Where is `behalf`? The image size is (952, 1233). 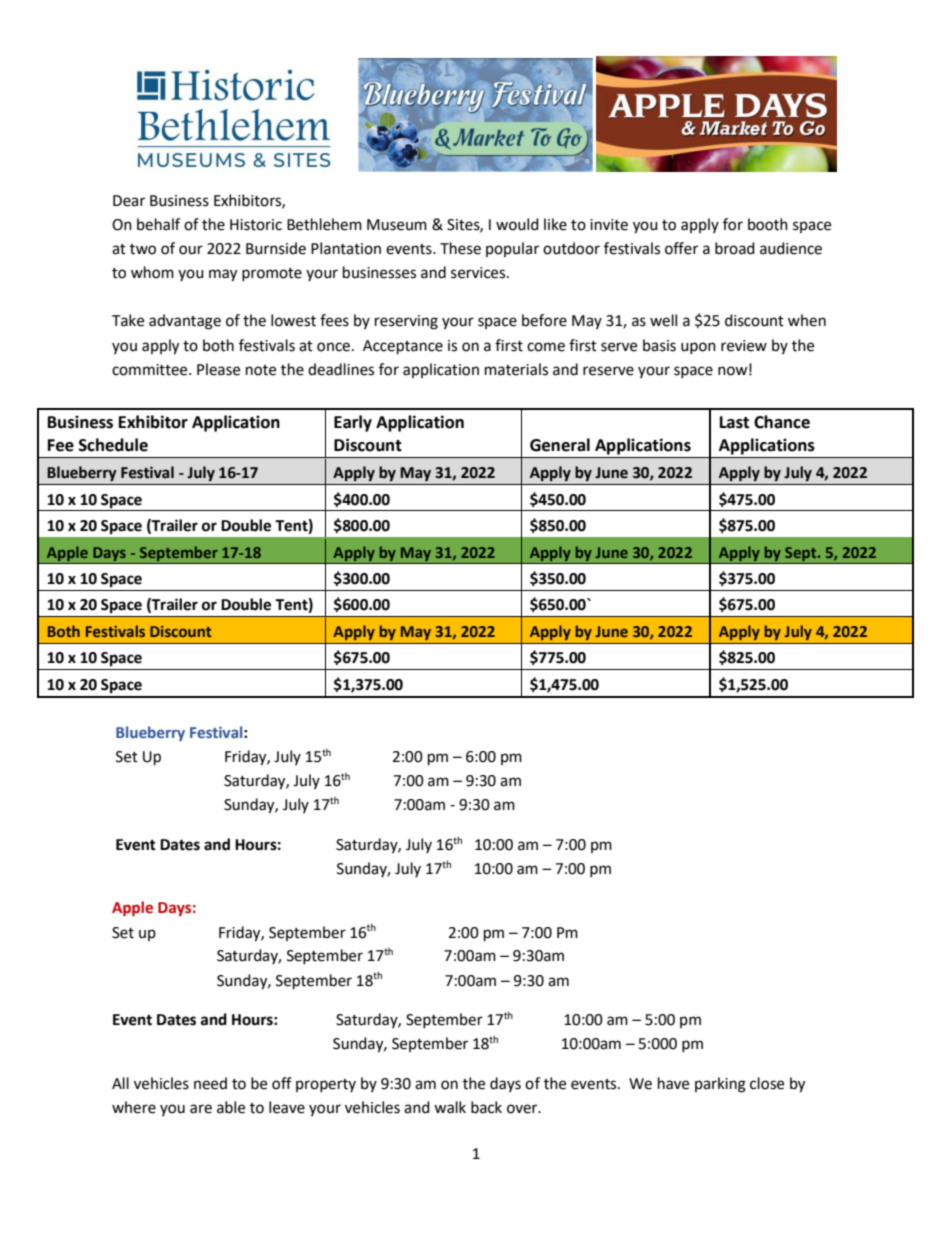
behalf is located at coordinates (158, 224).
